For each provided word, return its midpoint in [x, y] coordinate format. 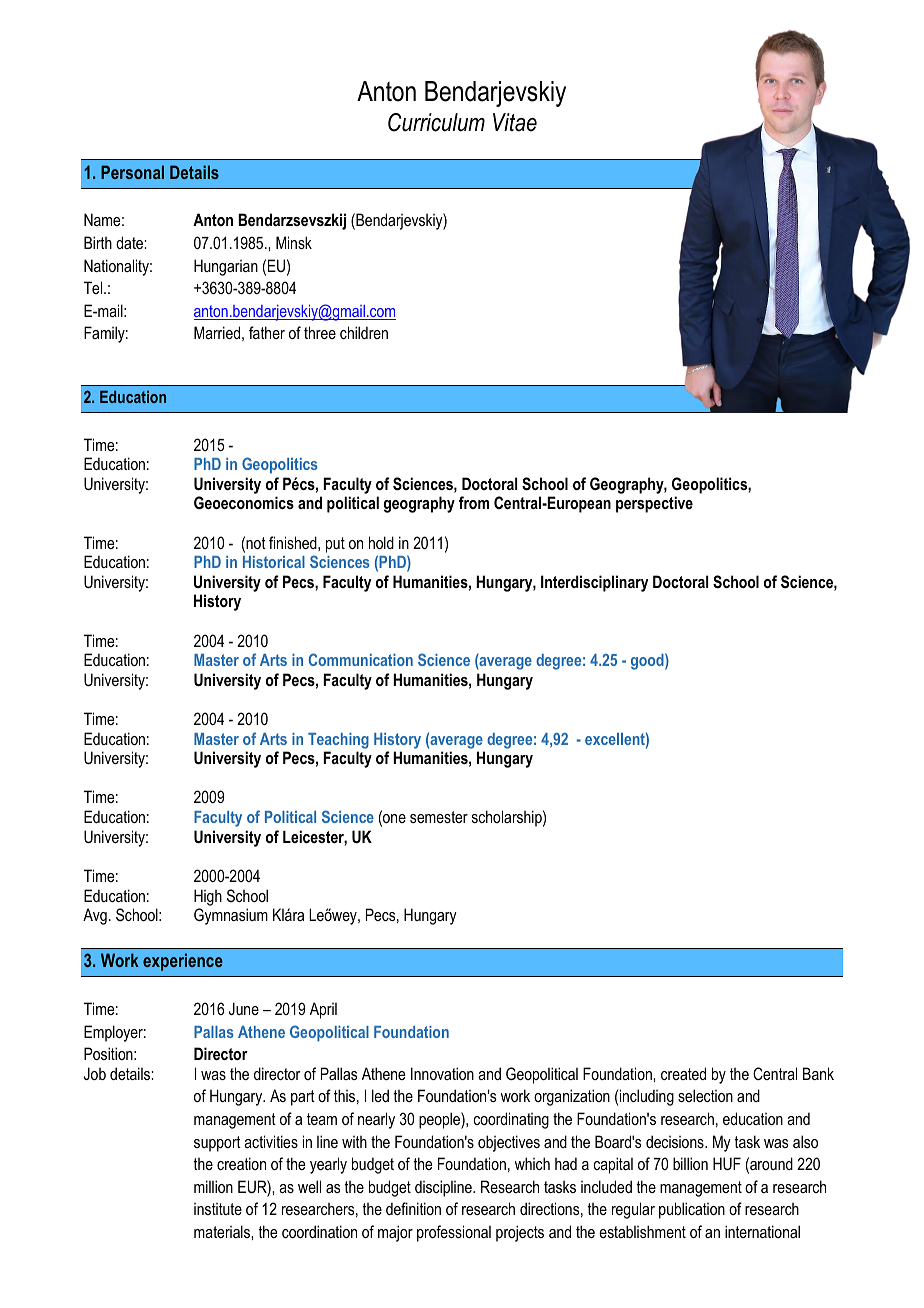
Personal [132, 172]
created [683, 1073]
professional [454, 1233]
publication [692, 1210]
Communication [361, 659]
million [213, 1186]
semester [439, 817]
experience [183, 962]
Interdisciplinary [594, 583]
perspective [654, 504]
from [474, 502]
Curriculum [436, 122]
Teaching [338, 741]
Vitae [515, 122]
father [267, 332]
